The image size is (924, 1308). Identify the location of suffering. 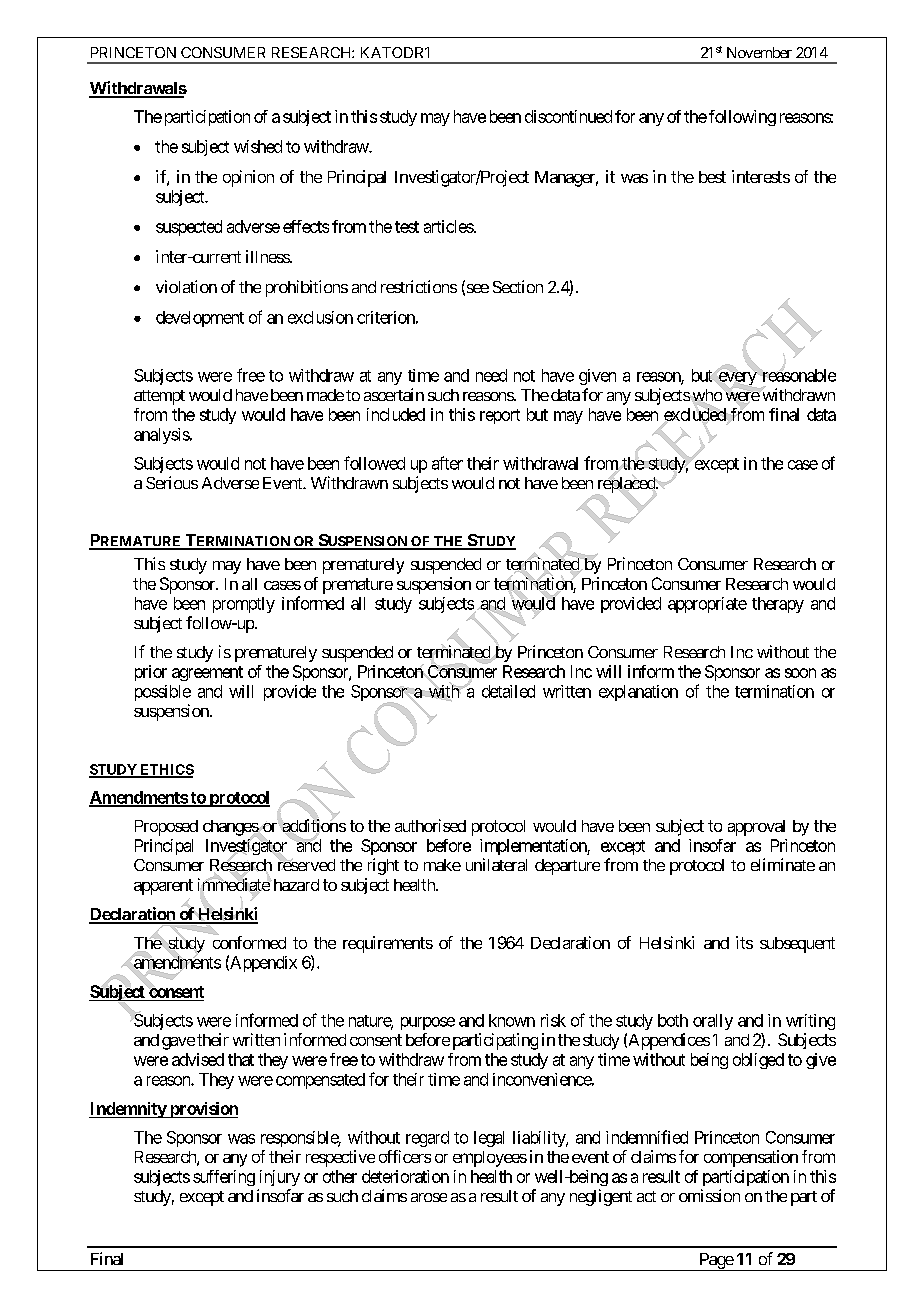
(224, 1178).
